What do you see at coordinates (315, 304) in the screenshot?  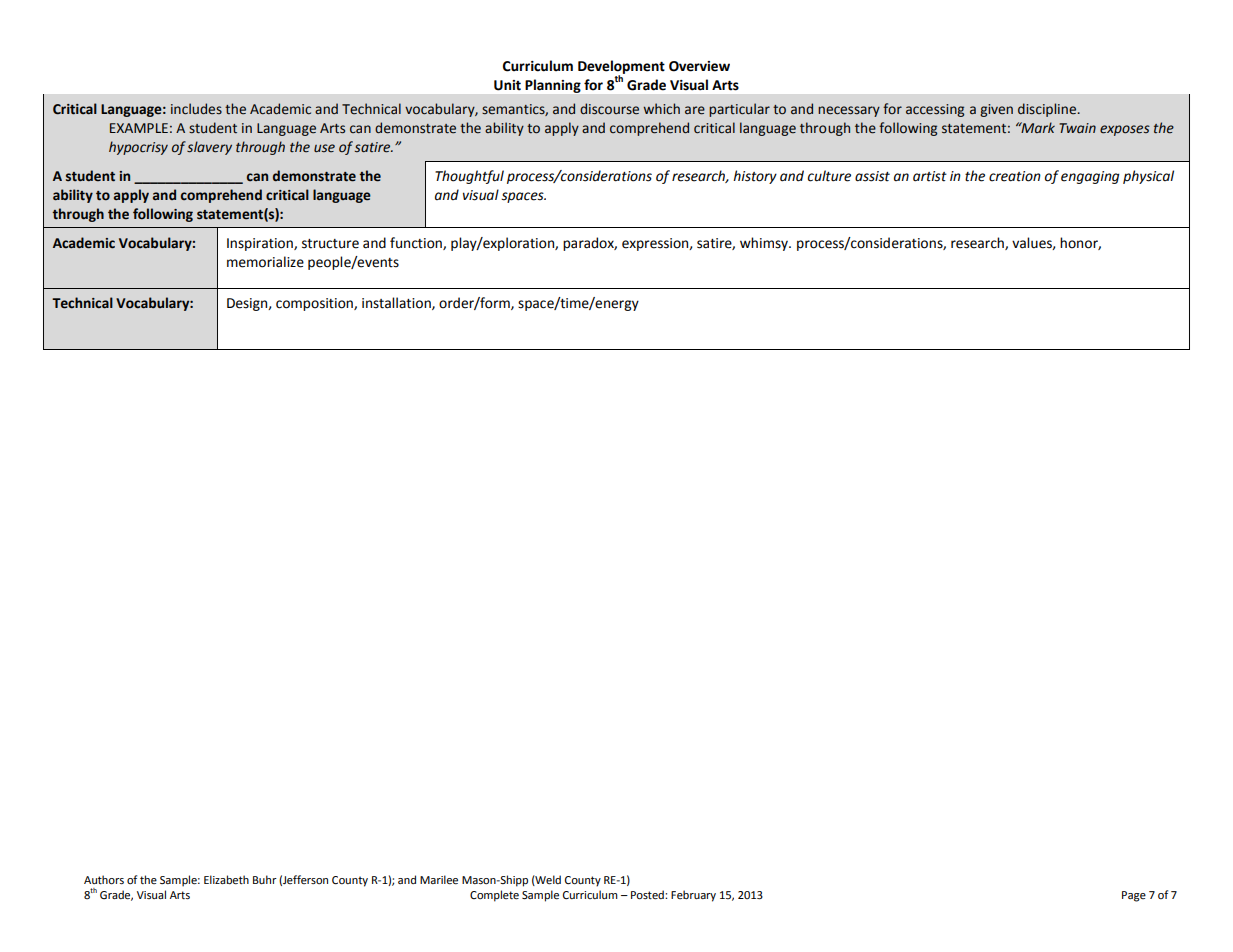 I see `composition` at bounding box center [315, 304].
